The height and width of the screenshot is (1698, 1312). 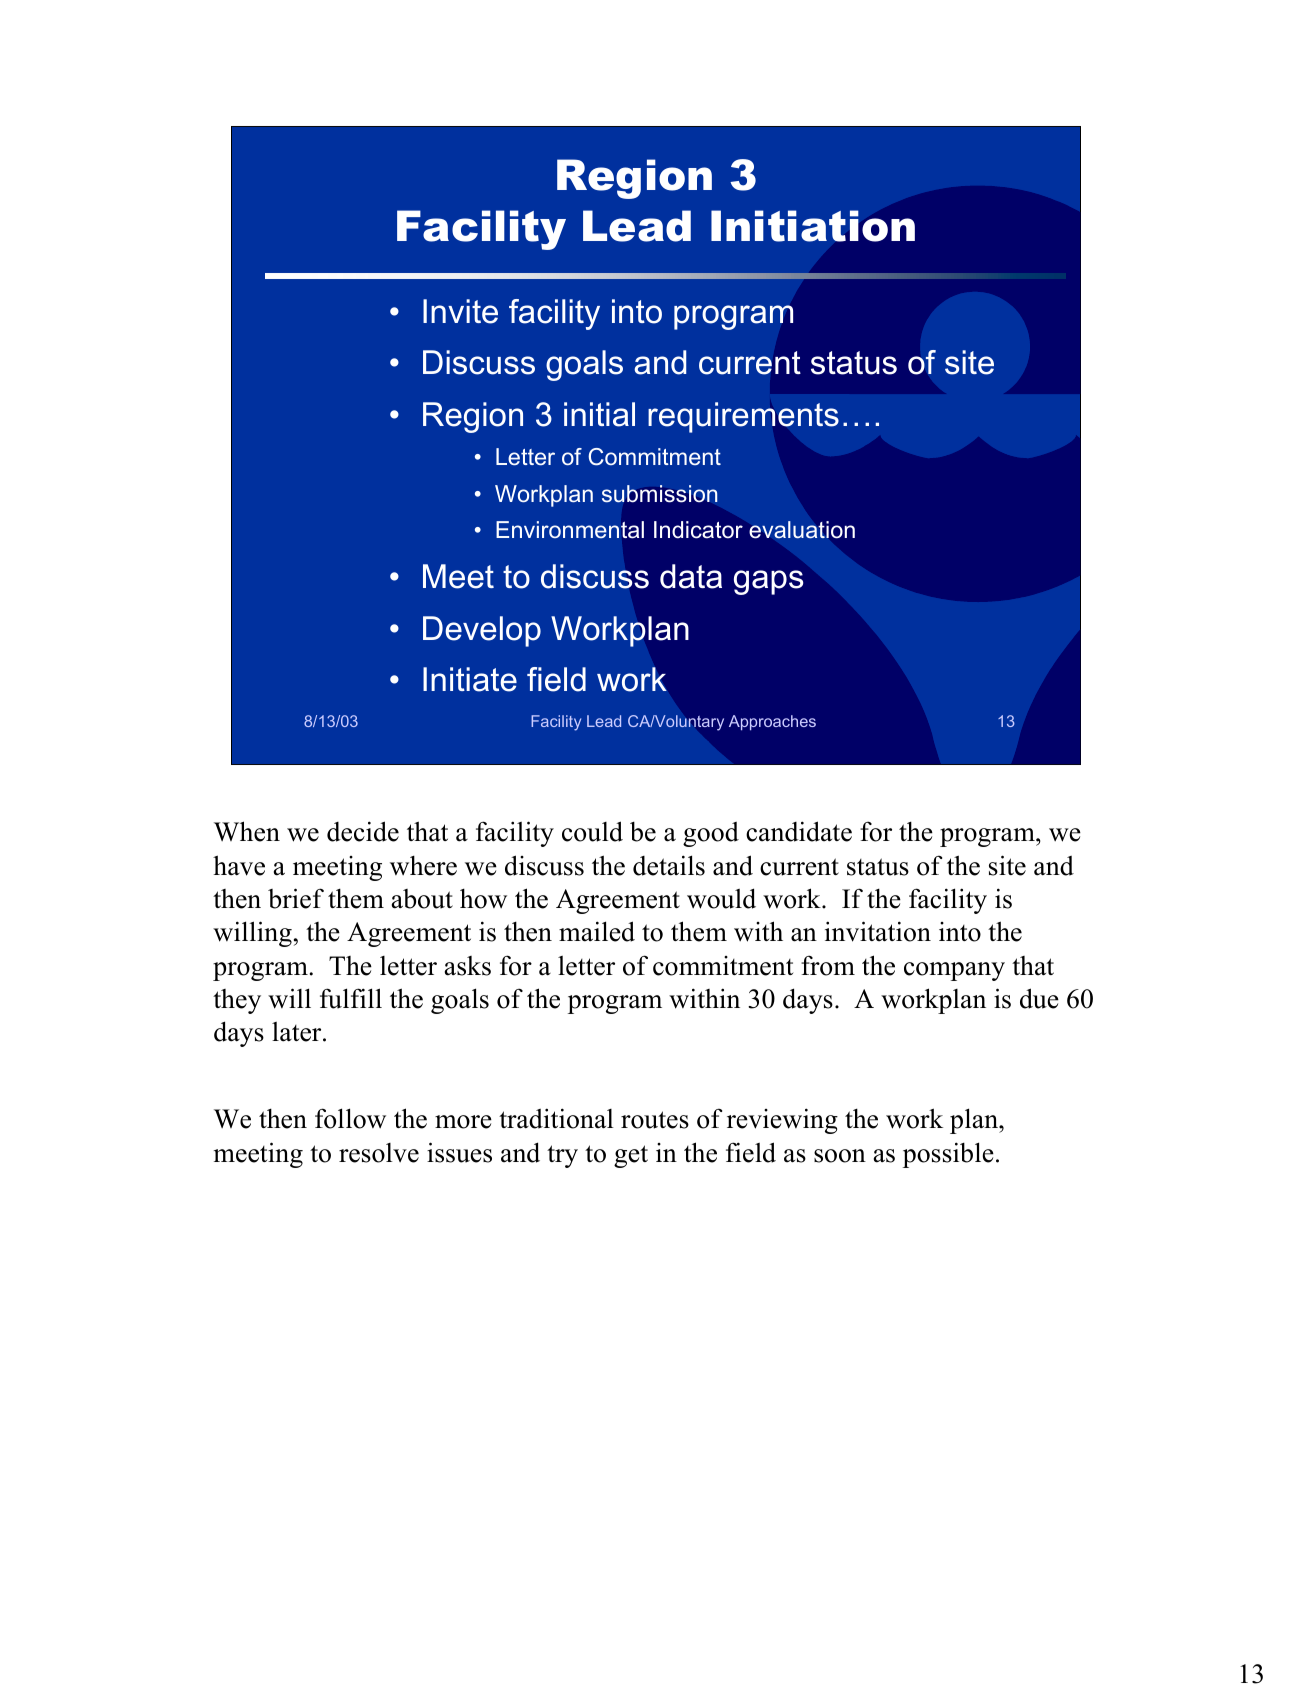 I want to click on possible, so click(x=948, y=1155).
